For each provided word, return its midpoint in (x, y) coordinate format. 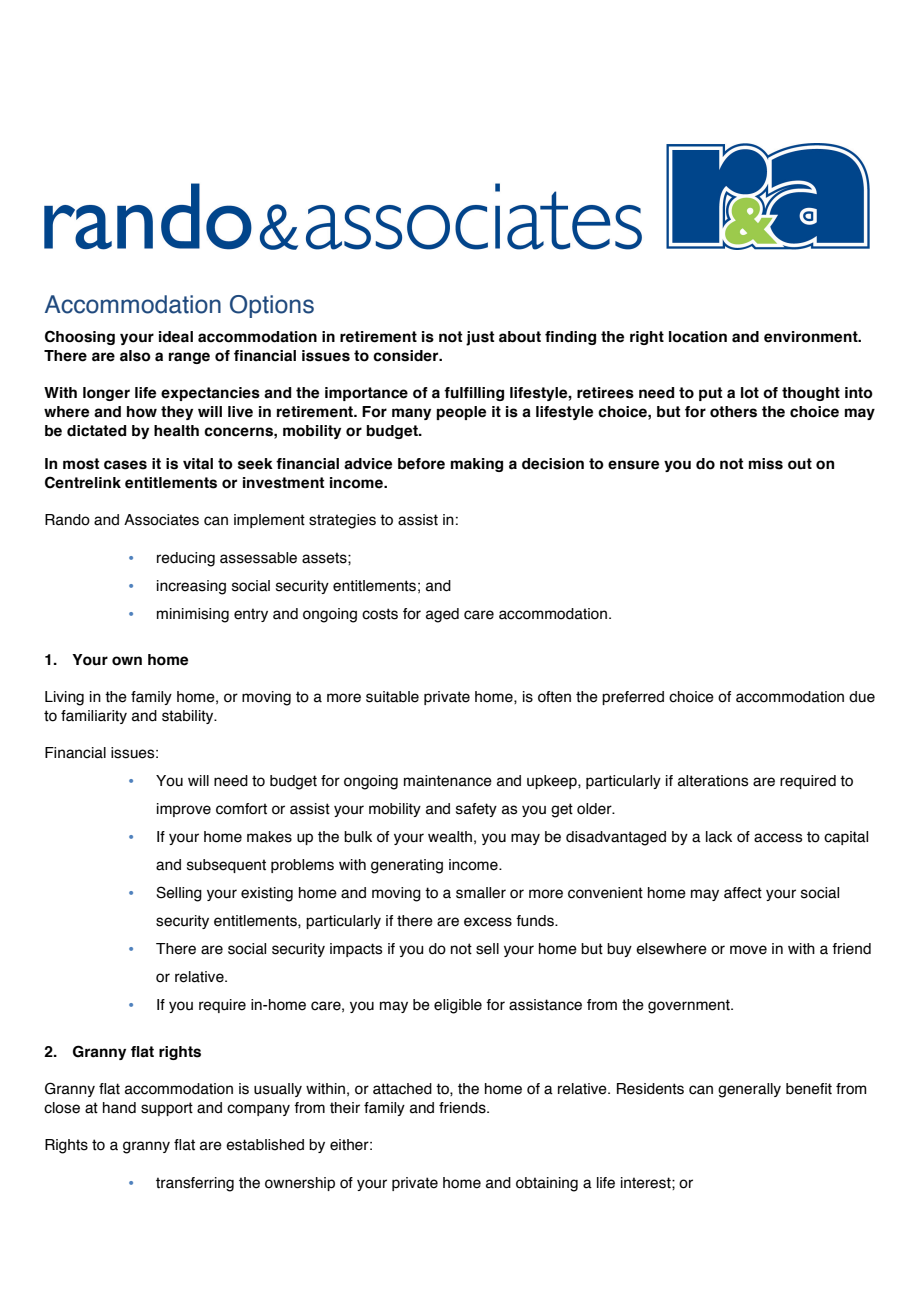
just (480, 338)
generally (749, 1090)
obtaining (547, 1184)
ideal (176, 337)
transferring (195, 1184)
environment (812, 337)
